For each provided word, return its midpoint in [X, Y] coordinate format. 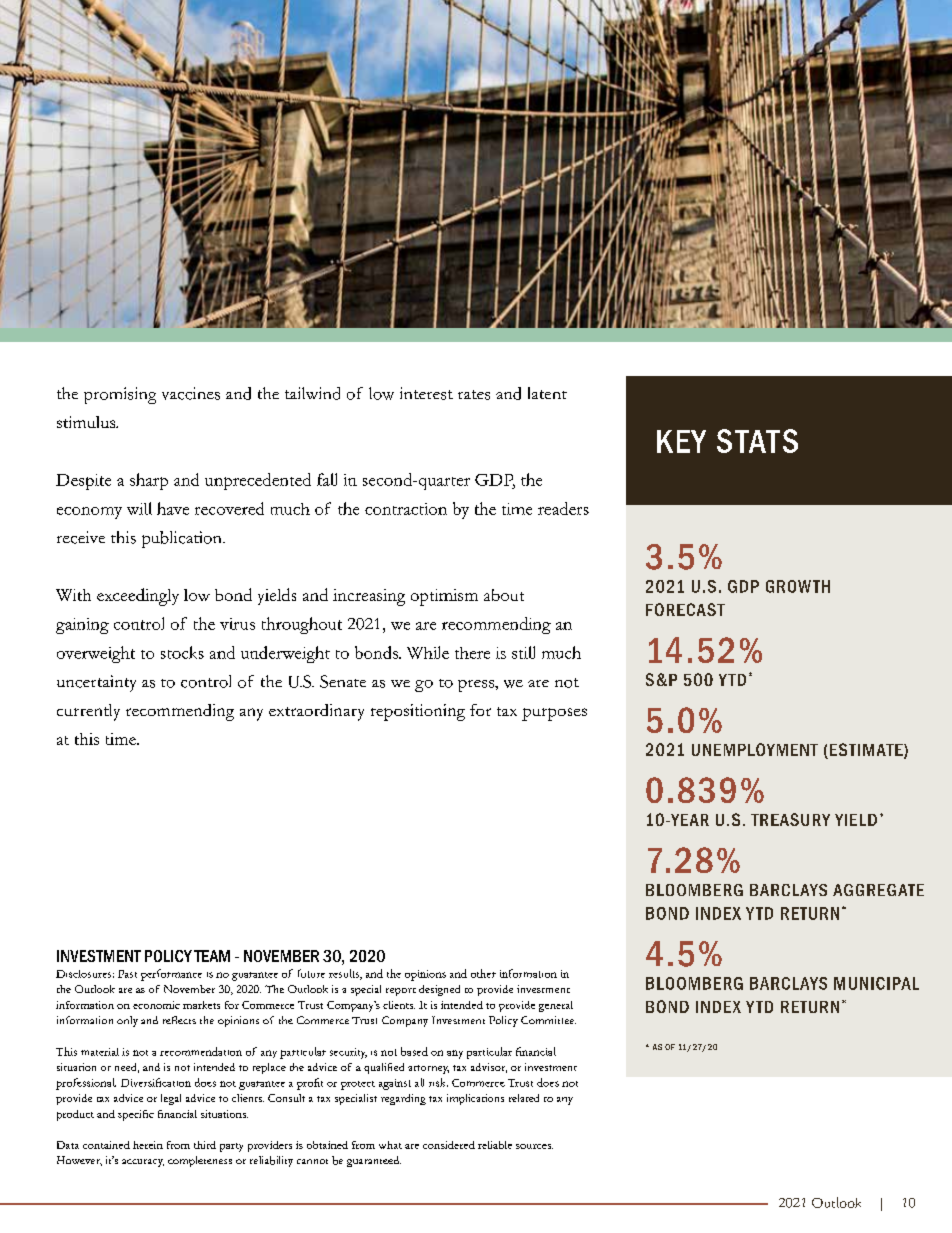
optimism [444, 597]
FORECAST [685, 609]
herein [148, 1145]
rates [474, 395]
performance [171, 975]
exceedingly [138, 597]
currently [88, 712]
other [483, 973]
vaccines [191, 393]
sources [534, 1146]
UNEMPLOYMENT [755, 749]
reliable [495, 1145]
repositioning [418, 712]
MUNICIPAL [876, 983]
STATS [757, 441]
